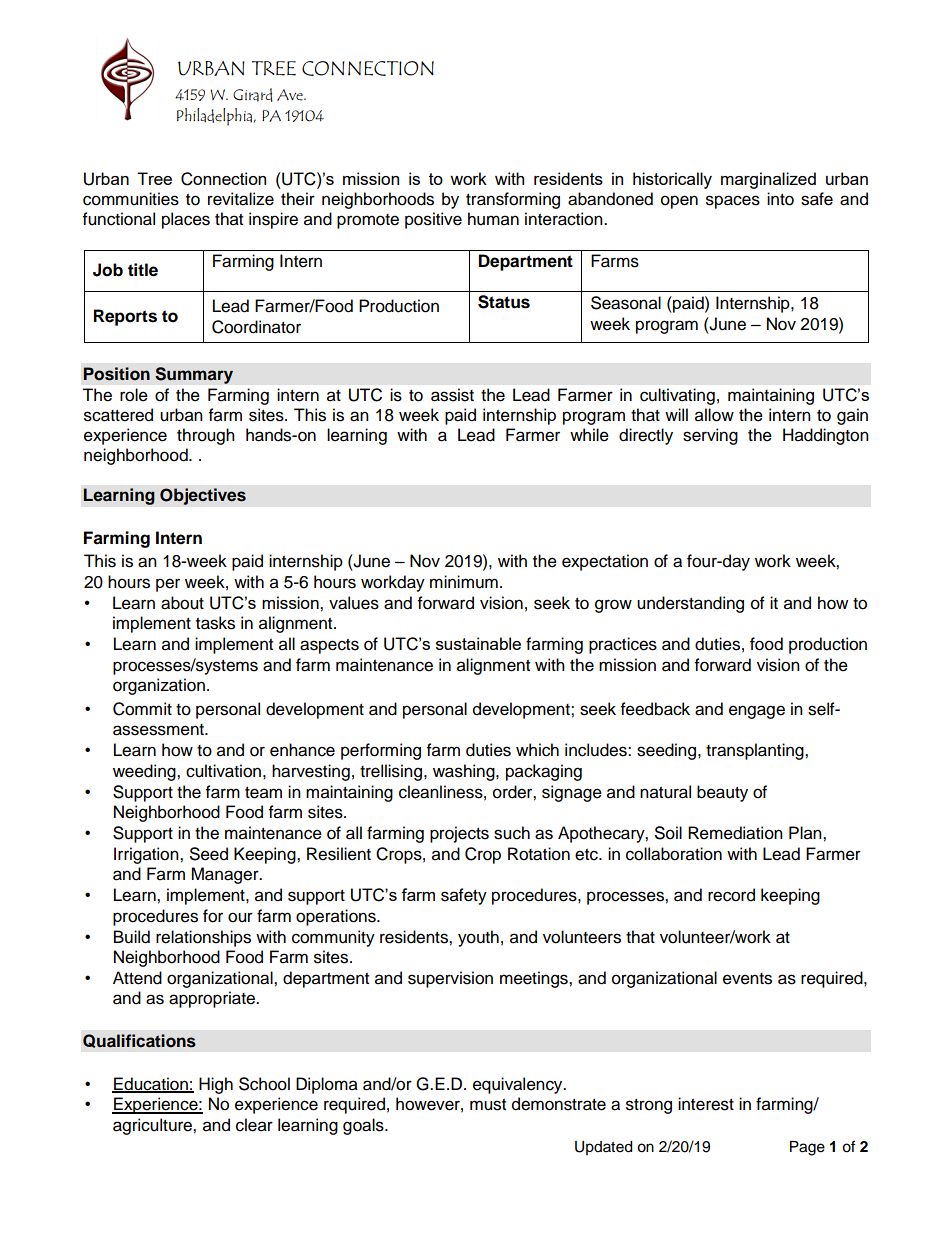  I want to click on Philadelphia, so click(216, 117).
